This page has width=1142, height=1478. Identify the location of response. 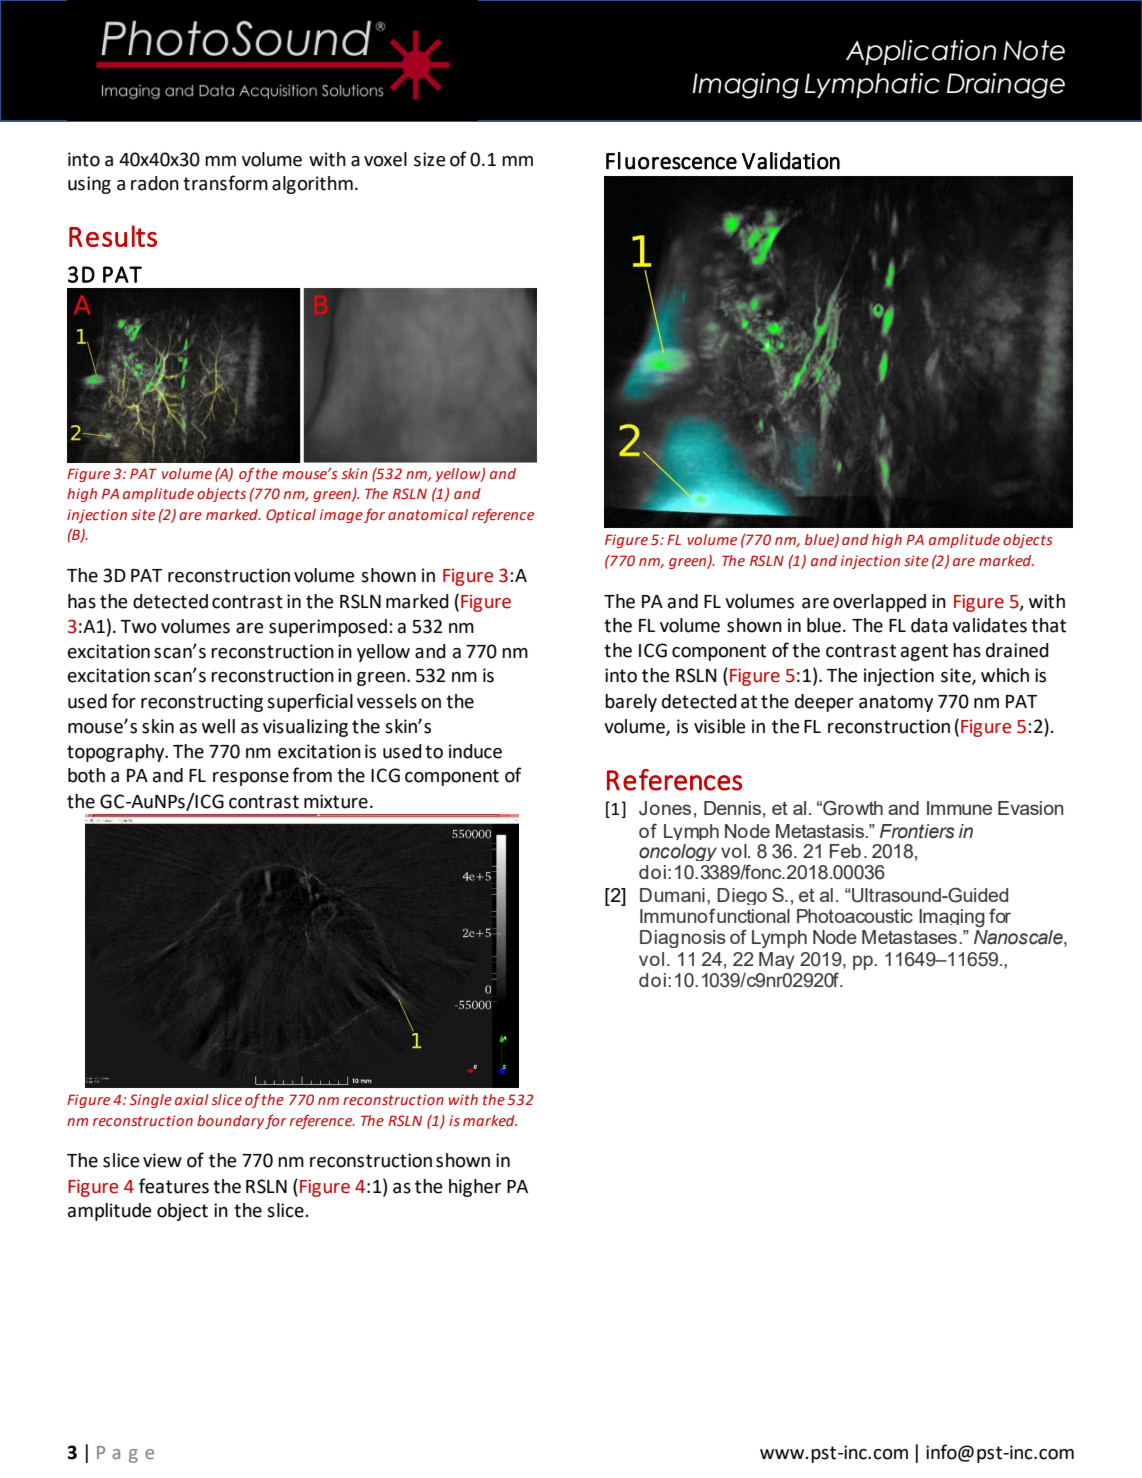
(251, 779).
